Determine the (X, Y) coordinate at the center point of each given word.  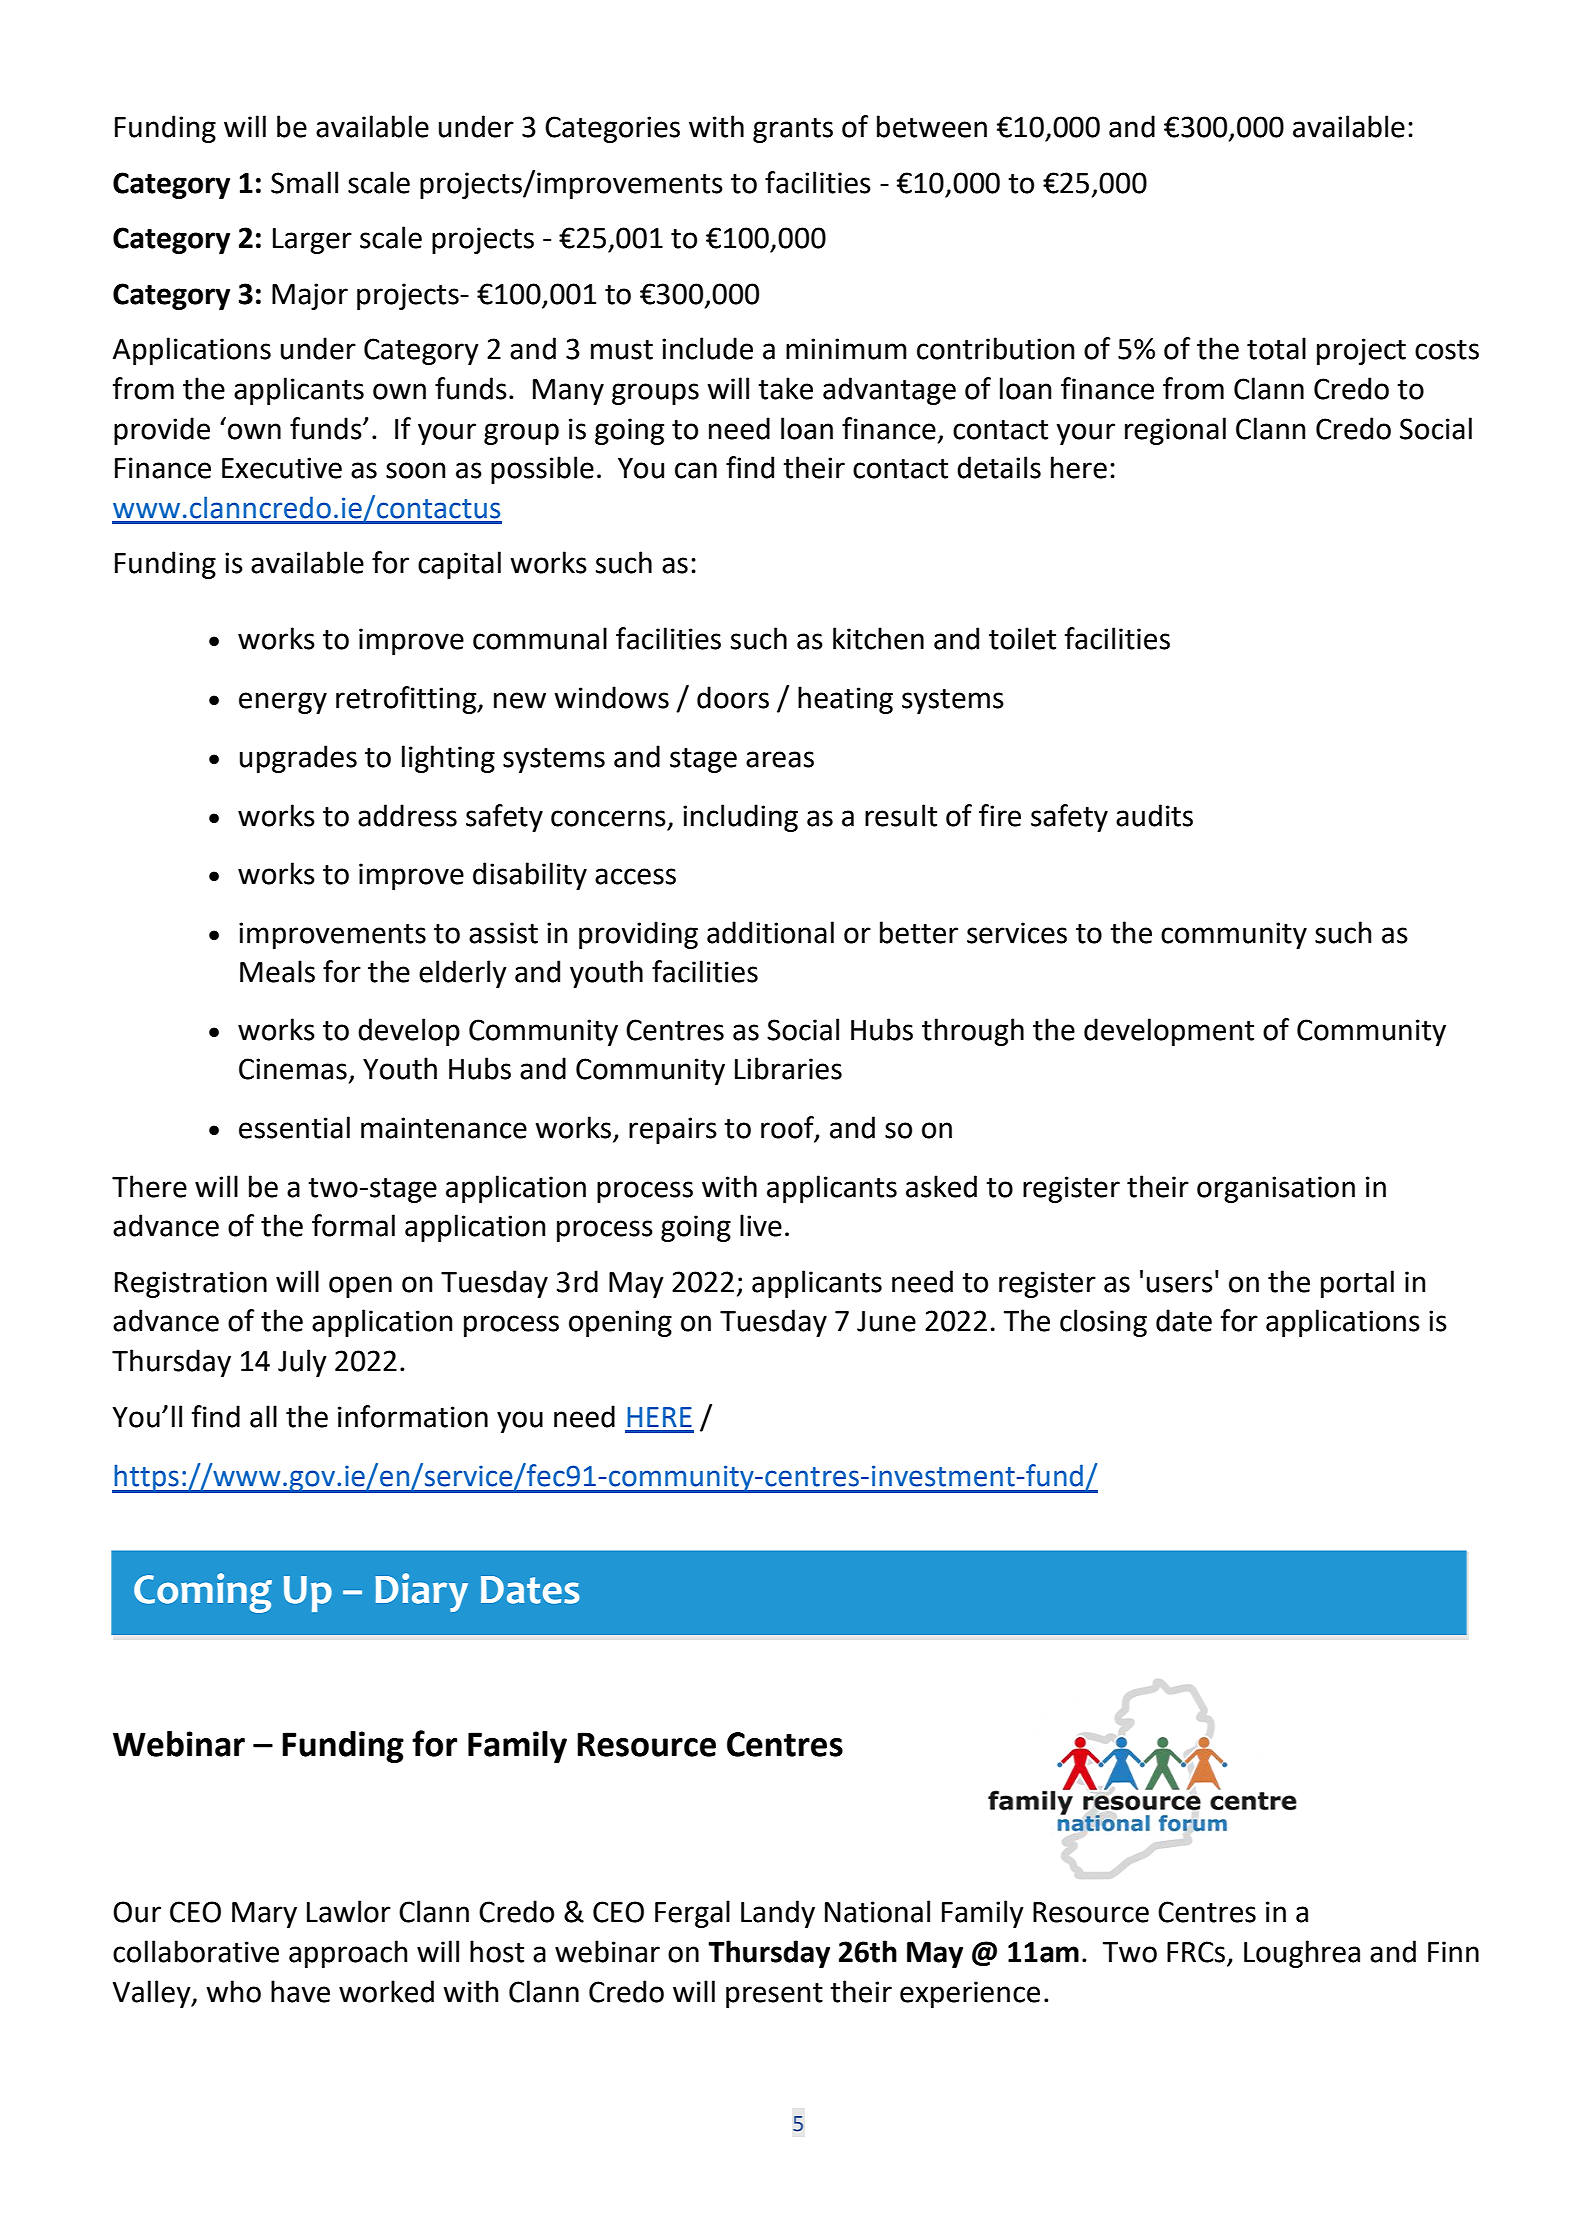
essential (294, 1127)
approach (348, 1954)
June (886, 1321)
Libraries (788, 1068)
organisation (1276, 1189)
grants (793, 130)
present (774, 1995)
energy (283, 703)
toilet (1022, 638)
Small (304, 182)
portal (1357, 1284)
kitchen (878, 638)
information (413, 1416)
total (1276, 348)
